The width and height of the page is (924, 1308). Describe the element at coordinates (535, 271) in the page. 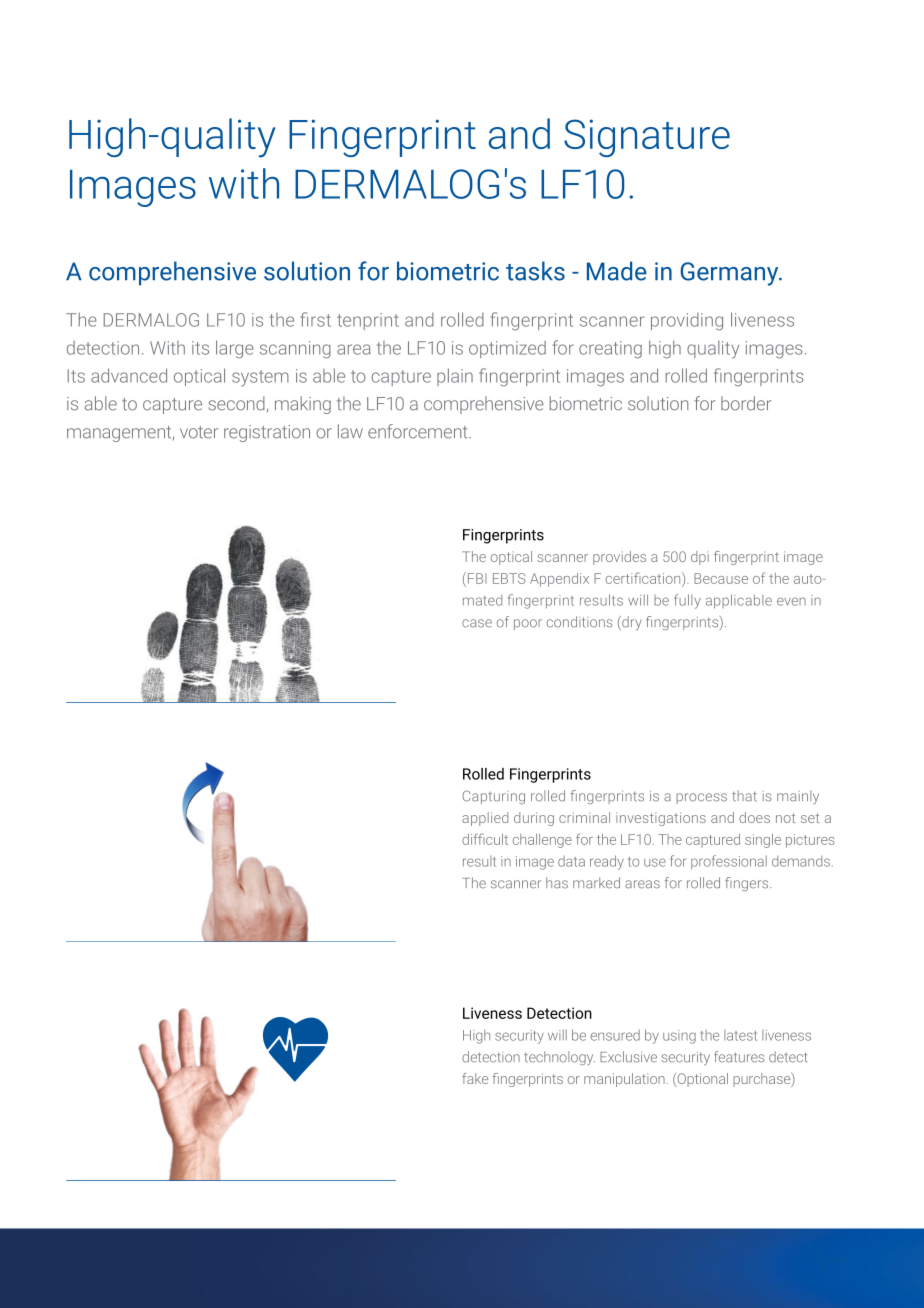

I see `tasks` at that location.
